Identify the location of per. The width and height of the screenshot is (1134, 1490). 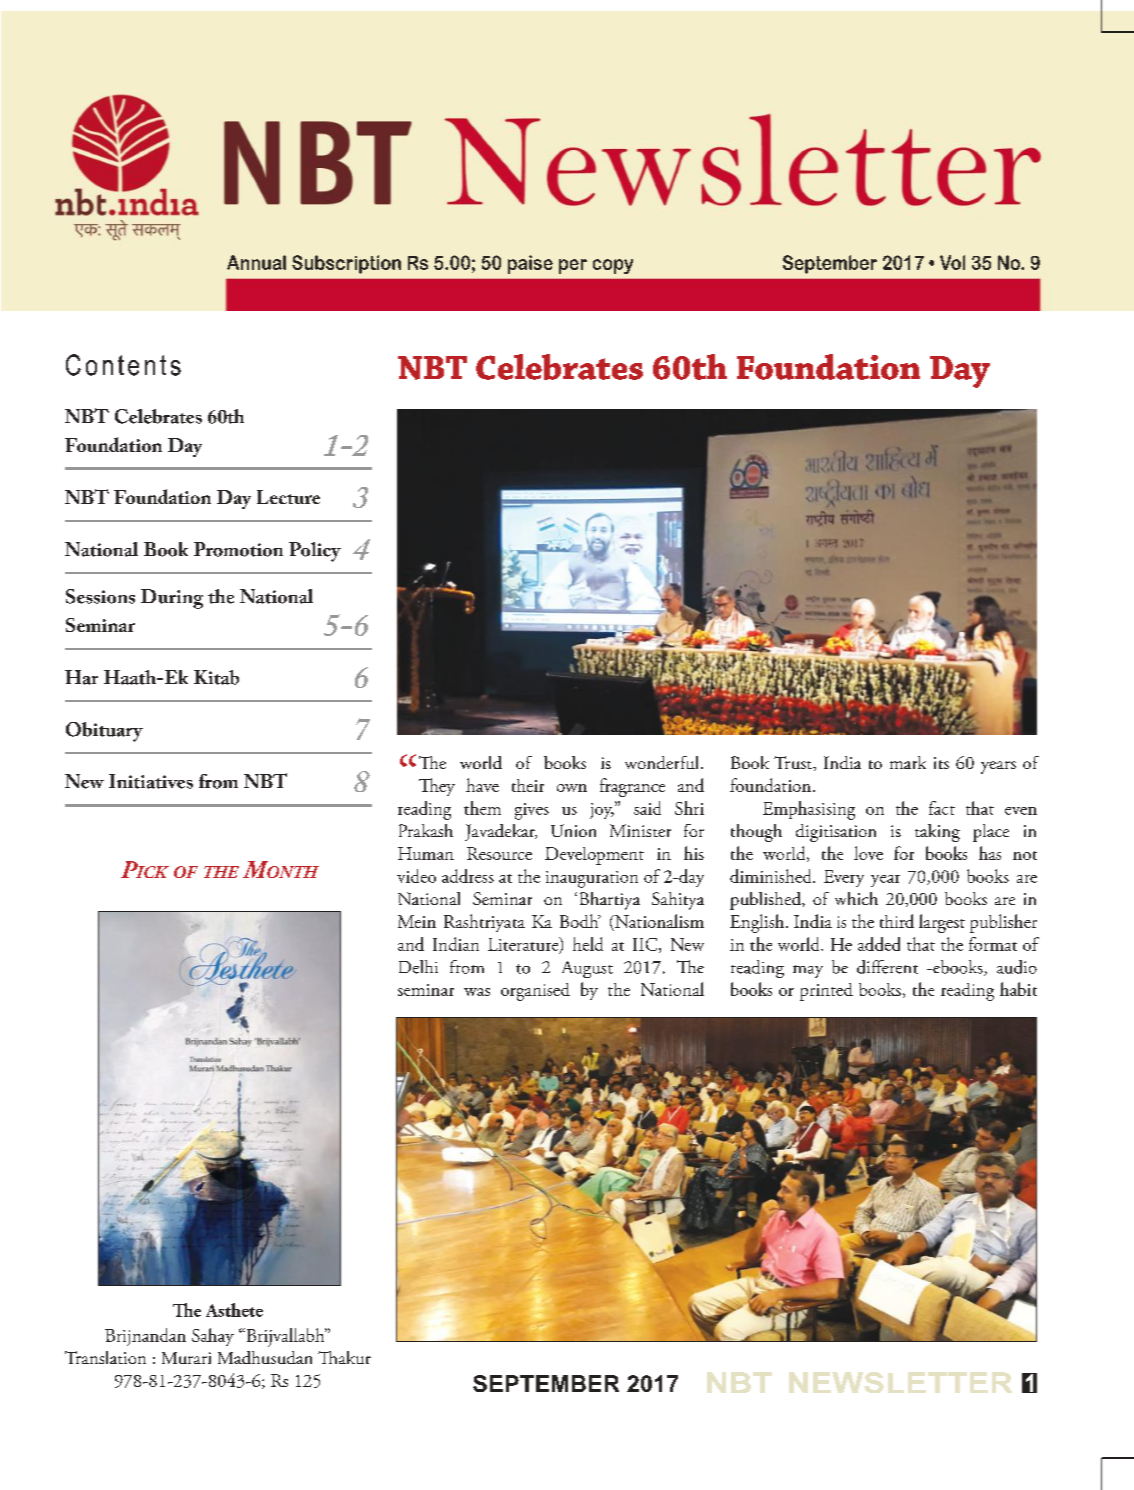
(573, 266).
